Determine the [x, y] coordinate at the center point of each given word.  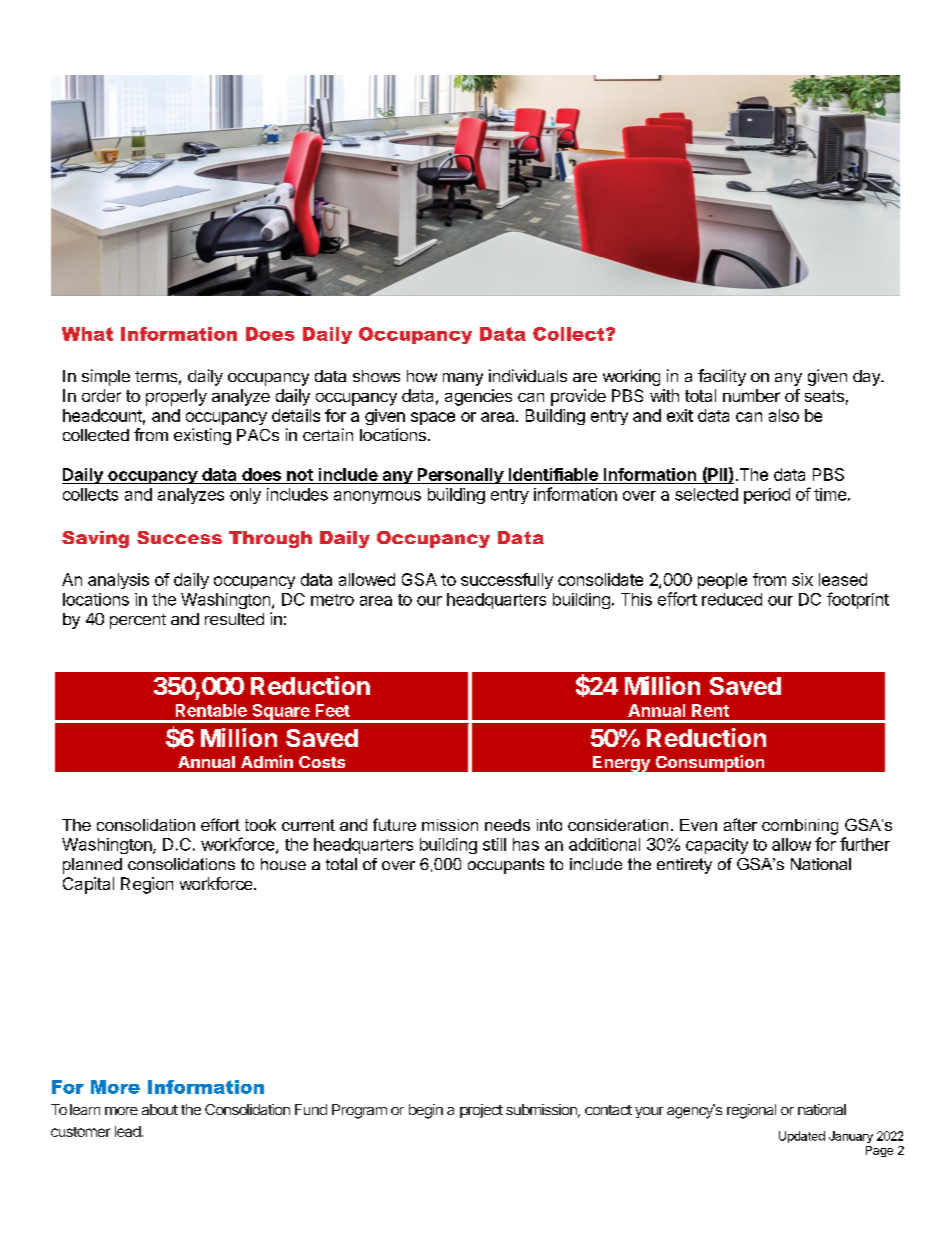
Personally [460, 476]
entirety [684, 866]
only [245, 496]
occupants [506, 866]
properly [176, 397]
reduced [732, 599]
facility [722, 377]
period [767, 496]
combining [800, 827]
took [260, 825]
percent [138, 621]
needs [507, 825]
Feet [333, 710]
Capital [88, 885]
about [160, 1109]
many [463, 379]
